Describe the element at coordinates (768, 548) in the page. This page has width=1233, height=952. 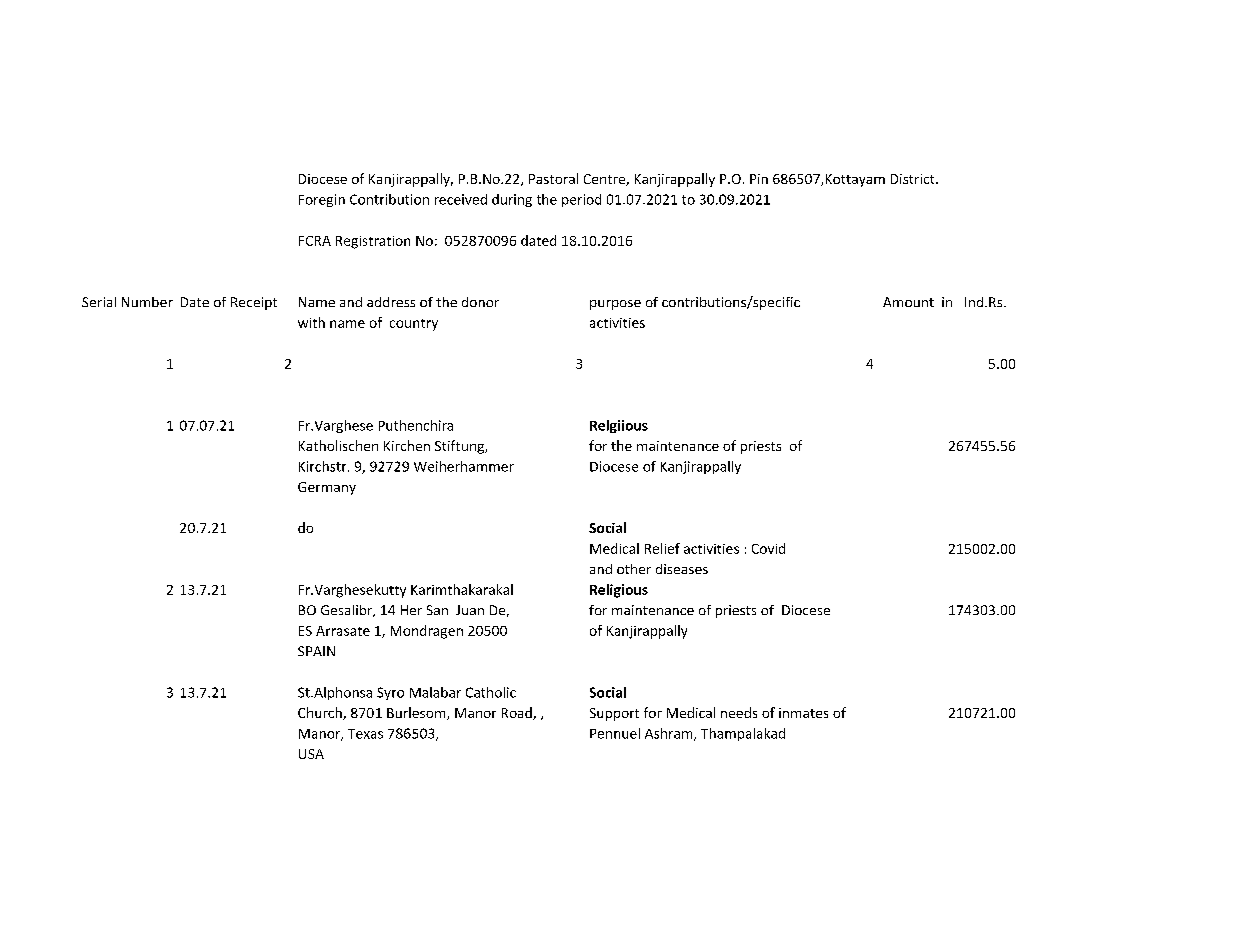
I see `Covid` at that location.
